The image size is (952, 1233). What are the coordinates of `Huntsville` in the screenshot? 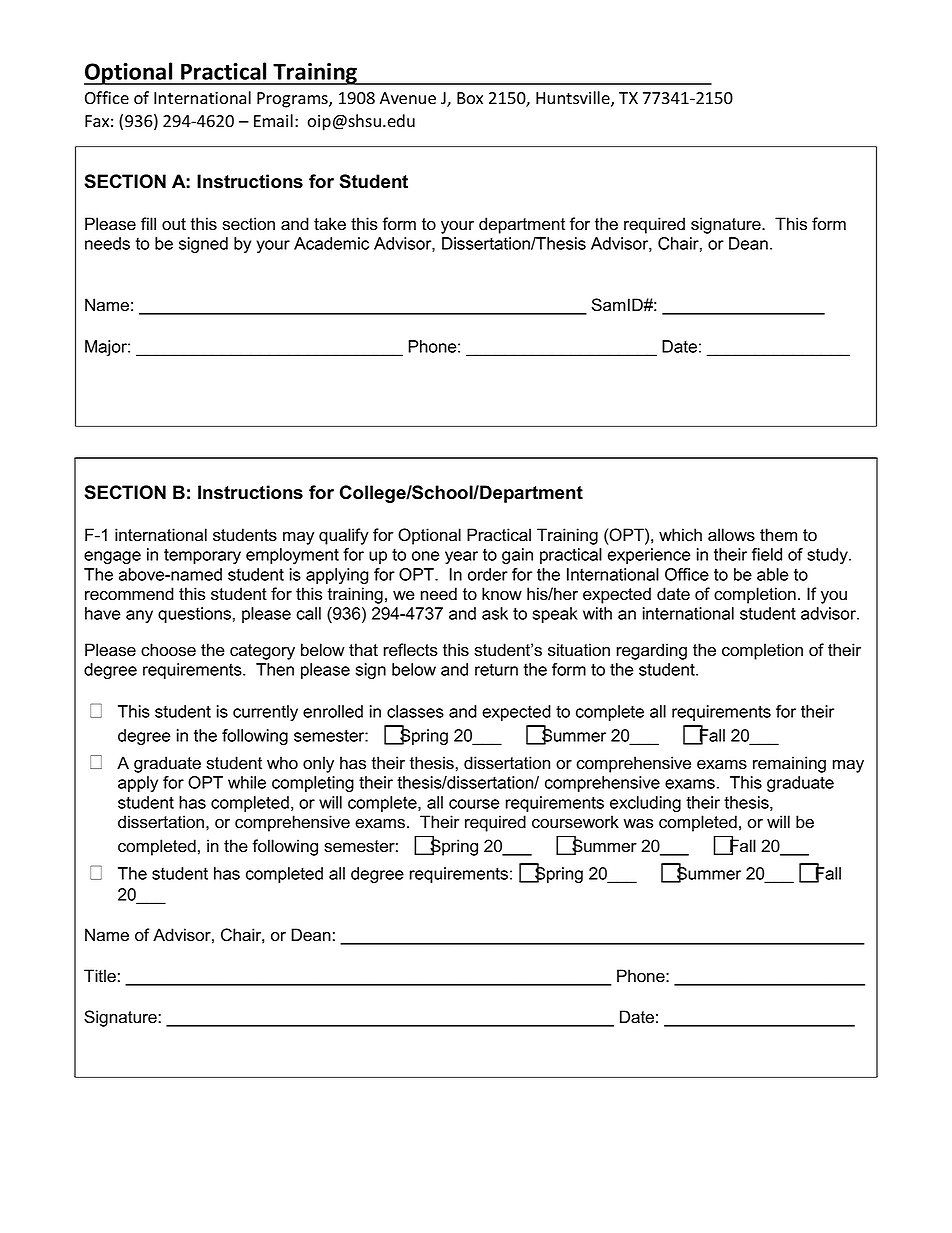 It's located at (574, 99).
